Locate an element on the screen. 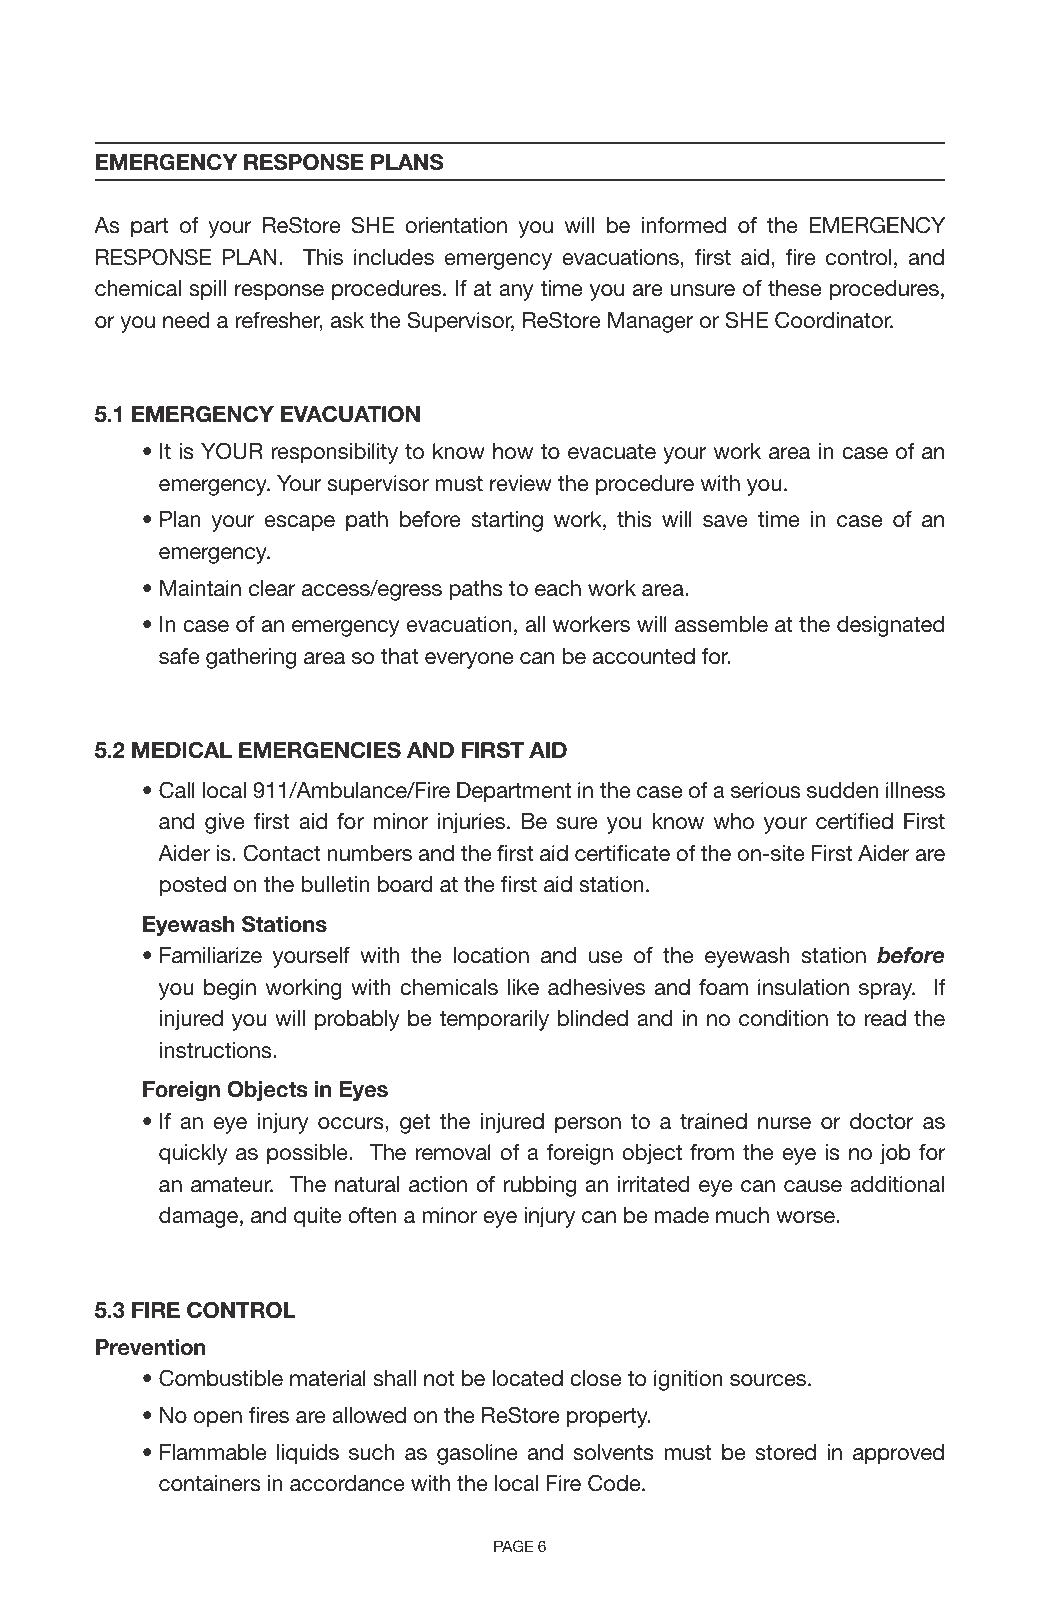 Image resolution: width=1040 pixels, height=1607 pixels. clear is located at coordinates (272, 588).
